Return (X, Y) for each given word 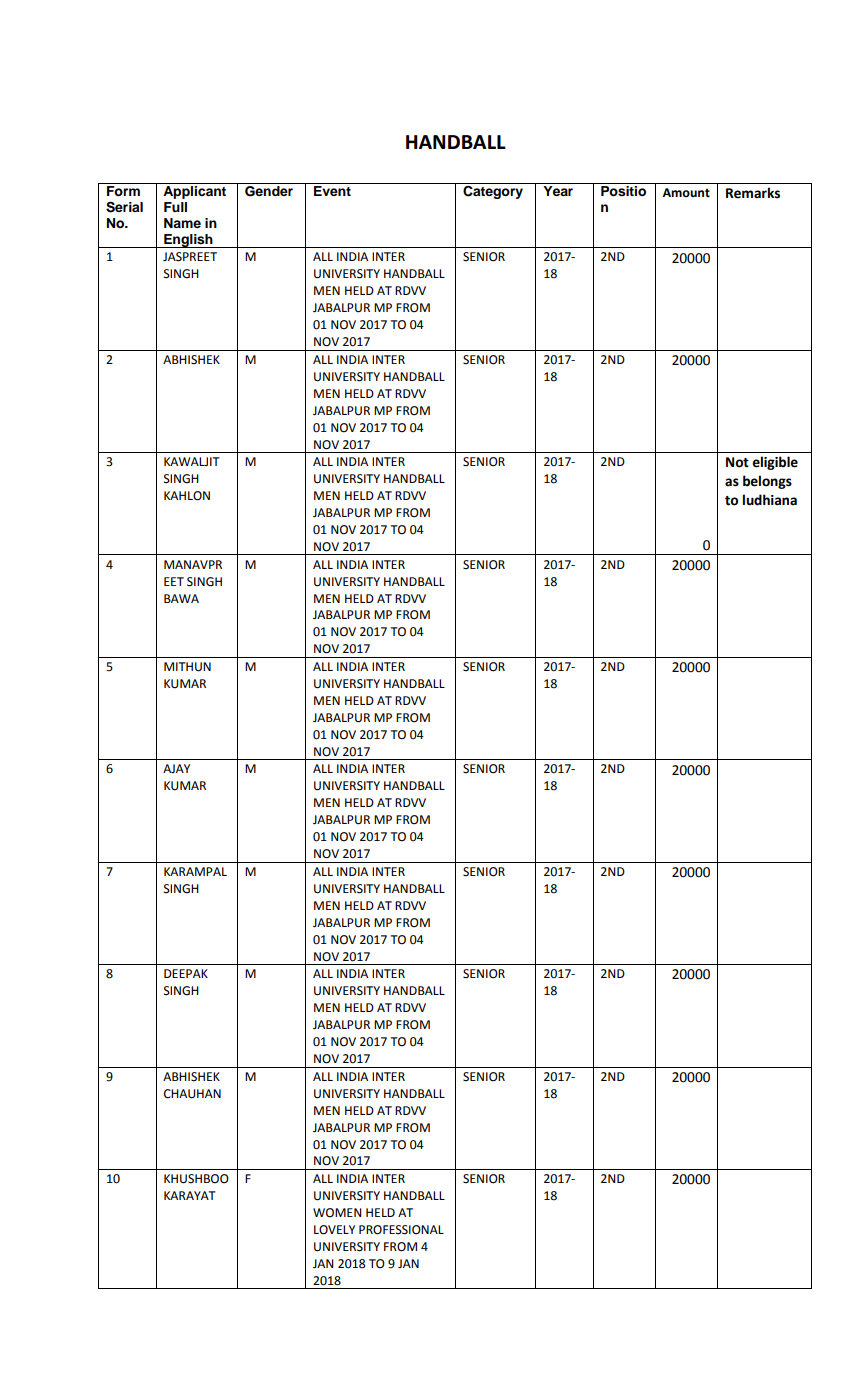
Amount (686, 193)
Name (182, 223)
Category (493, 192)
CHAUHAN (192, 1094)
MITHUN (187, 667)
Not (737, 462)
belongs (767, 482)
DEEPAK (186, 973)
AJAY (176, 768)
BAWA (181, 598)
